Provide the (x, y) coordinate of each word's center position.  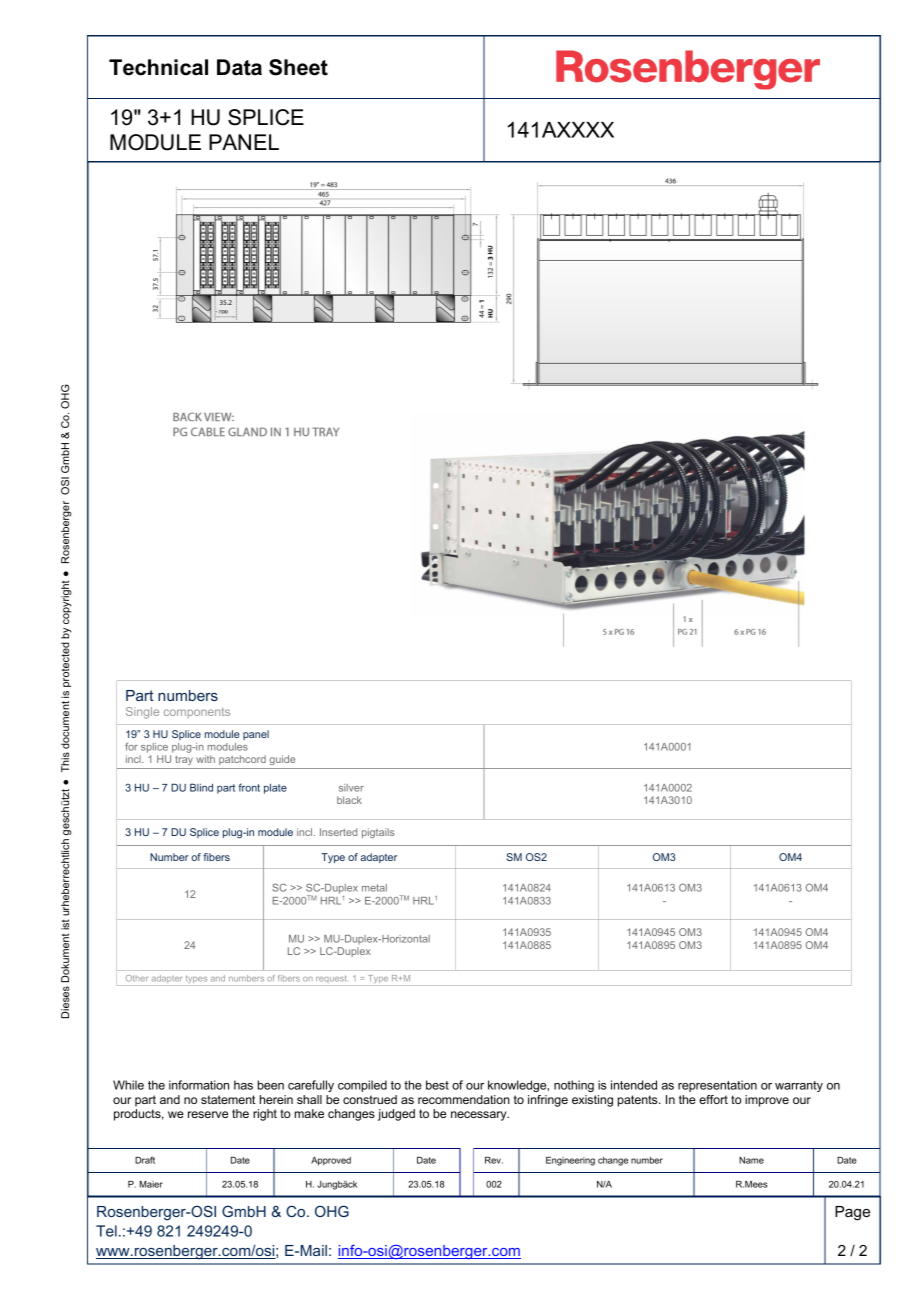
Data (239, 67)
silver (351, 788)
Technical (158, 67)
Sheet (298, 67)
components (197, 713)
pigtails (378, 833)
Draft (145, 1160)
